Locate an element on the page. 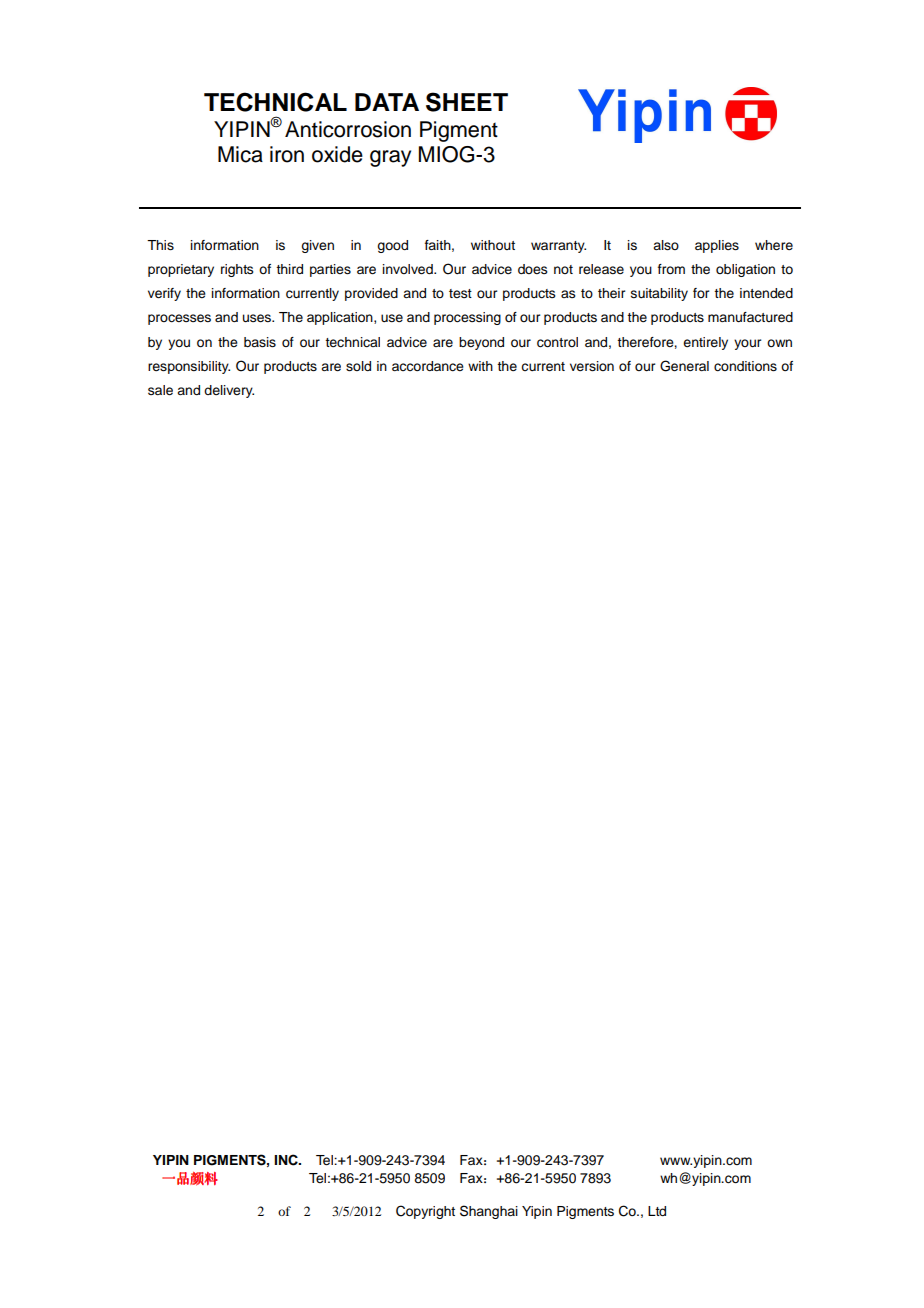 The image size is (924, 1308). sale is located at coordinates (160, 390).
